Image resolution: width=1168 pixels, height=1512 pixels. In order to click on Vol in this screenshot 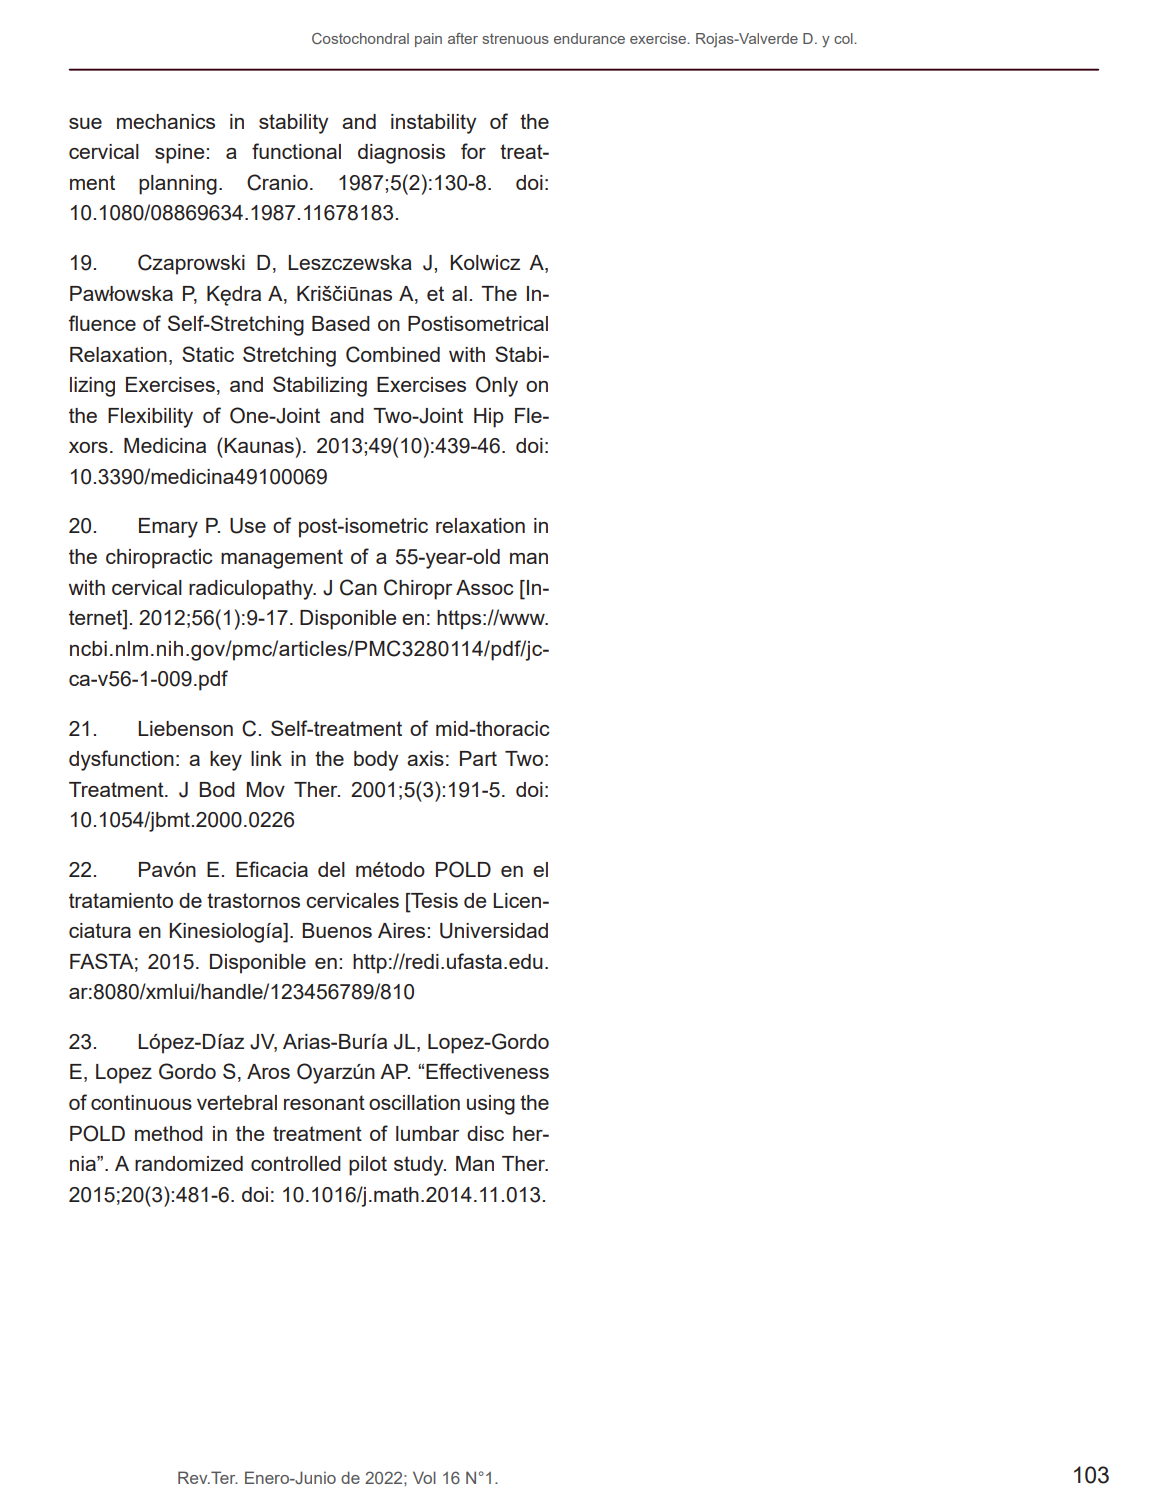, I will do `click(424, 1477)`.
